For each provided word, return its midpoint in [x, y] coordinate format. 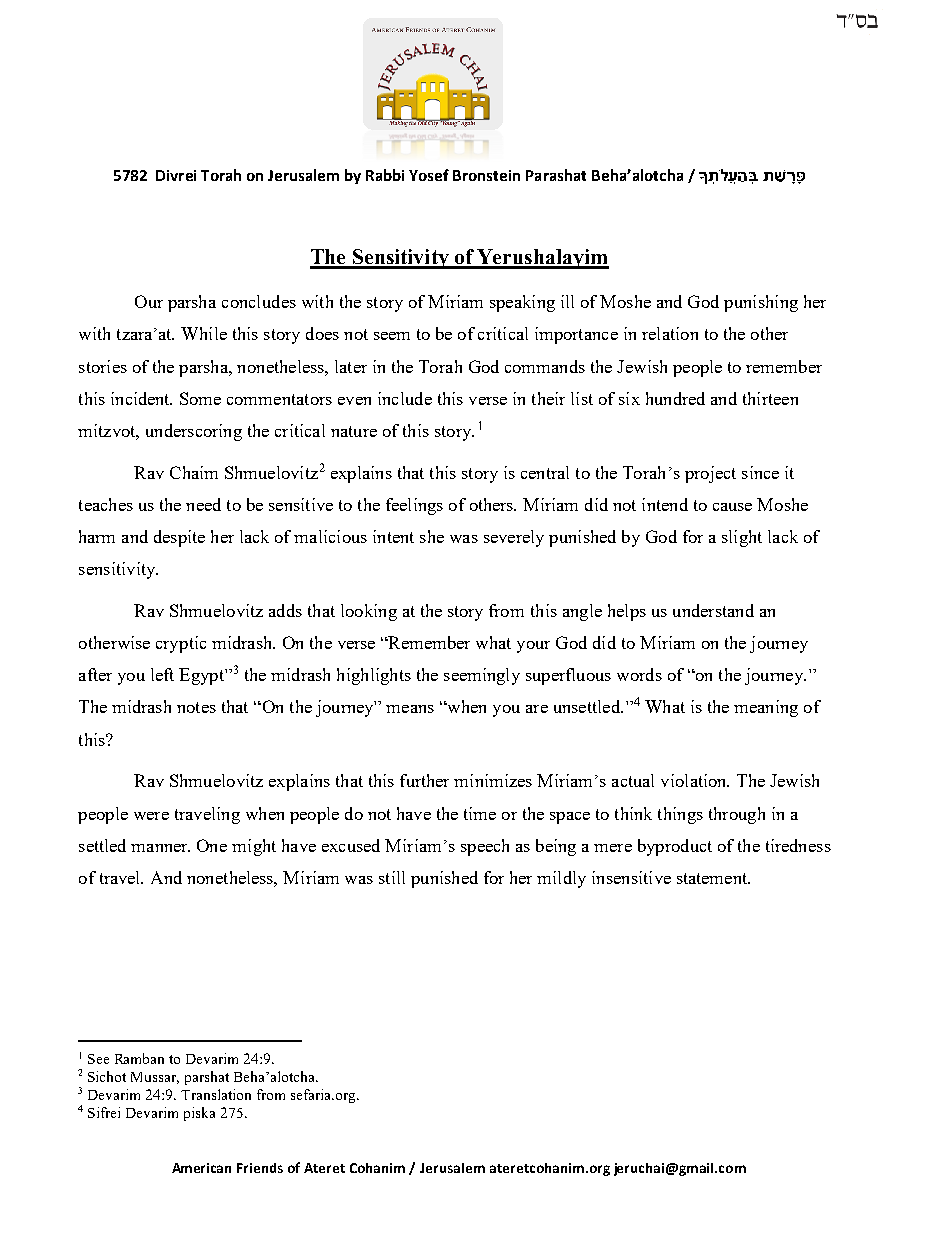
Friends [260, 1168]
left [162, 674]
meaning [766, 708]
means [410, 709]
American [201, 1168]
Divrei [176, 175]
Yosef [429, 175]
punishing [761, 303]
